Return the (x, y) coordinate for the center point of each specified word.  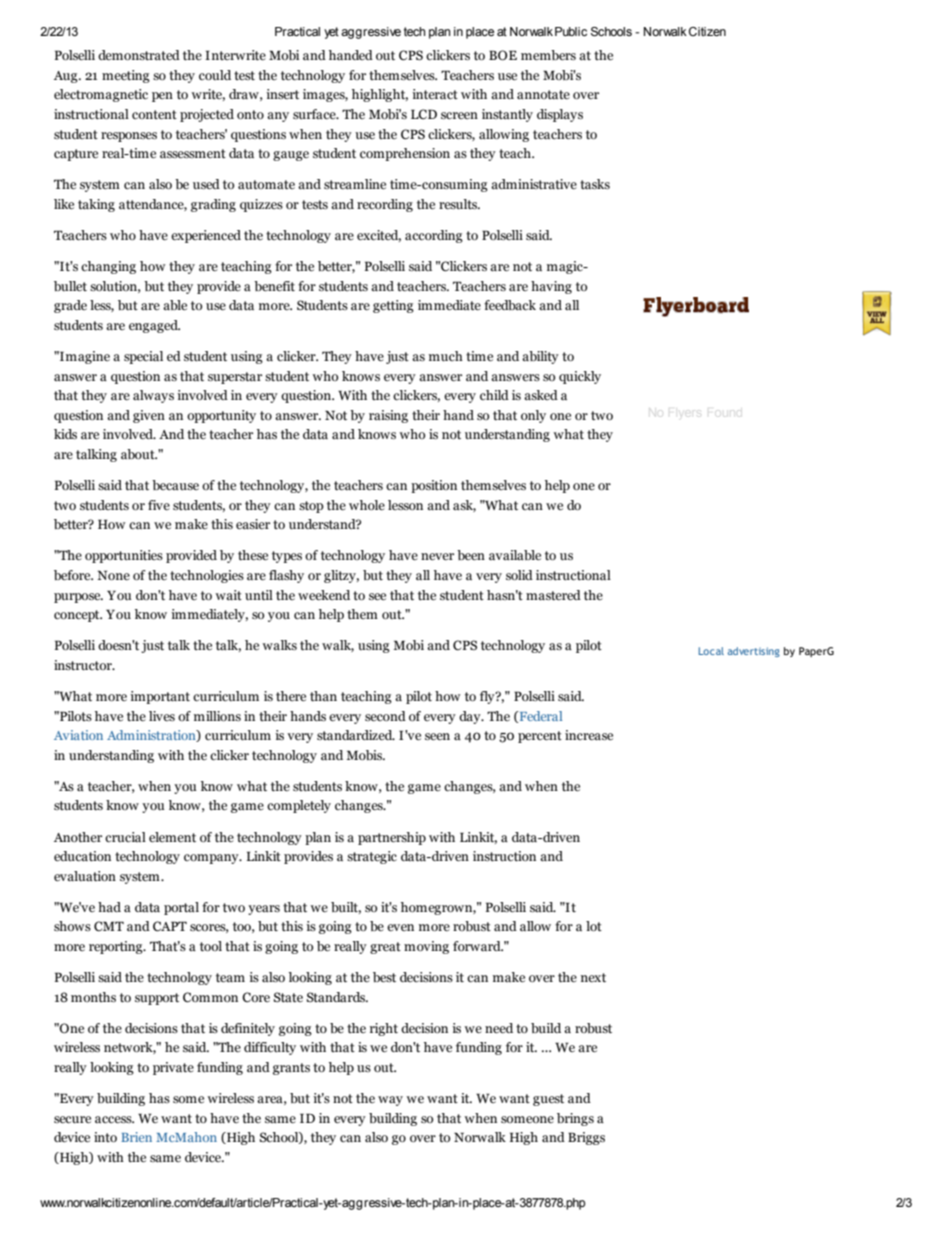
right (384, 1029)
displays (560, 115)
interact (435, 94)
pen (162, 97)
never (437, 556)
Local (711, 651)
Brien (136, 1137)
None (113, 575)
